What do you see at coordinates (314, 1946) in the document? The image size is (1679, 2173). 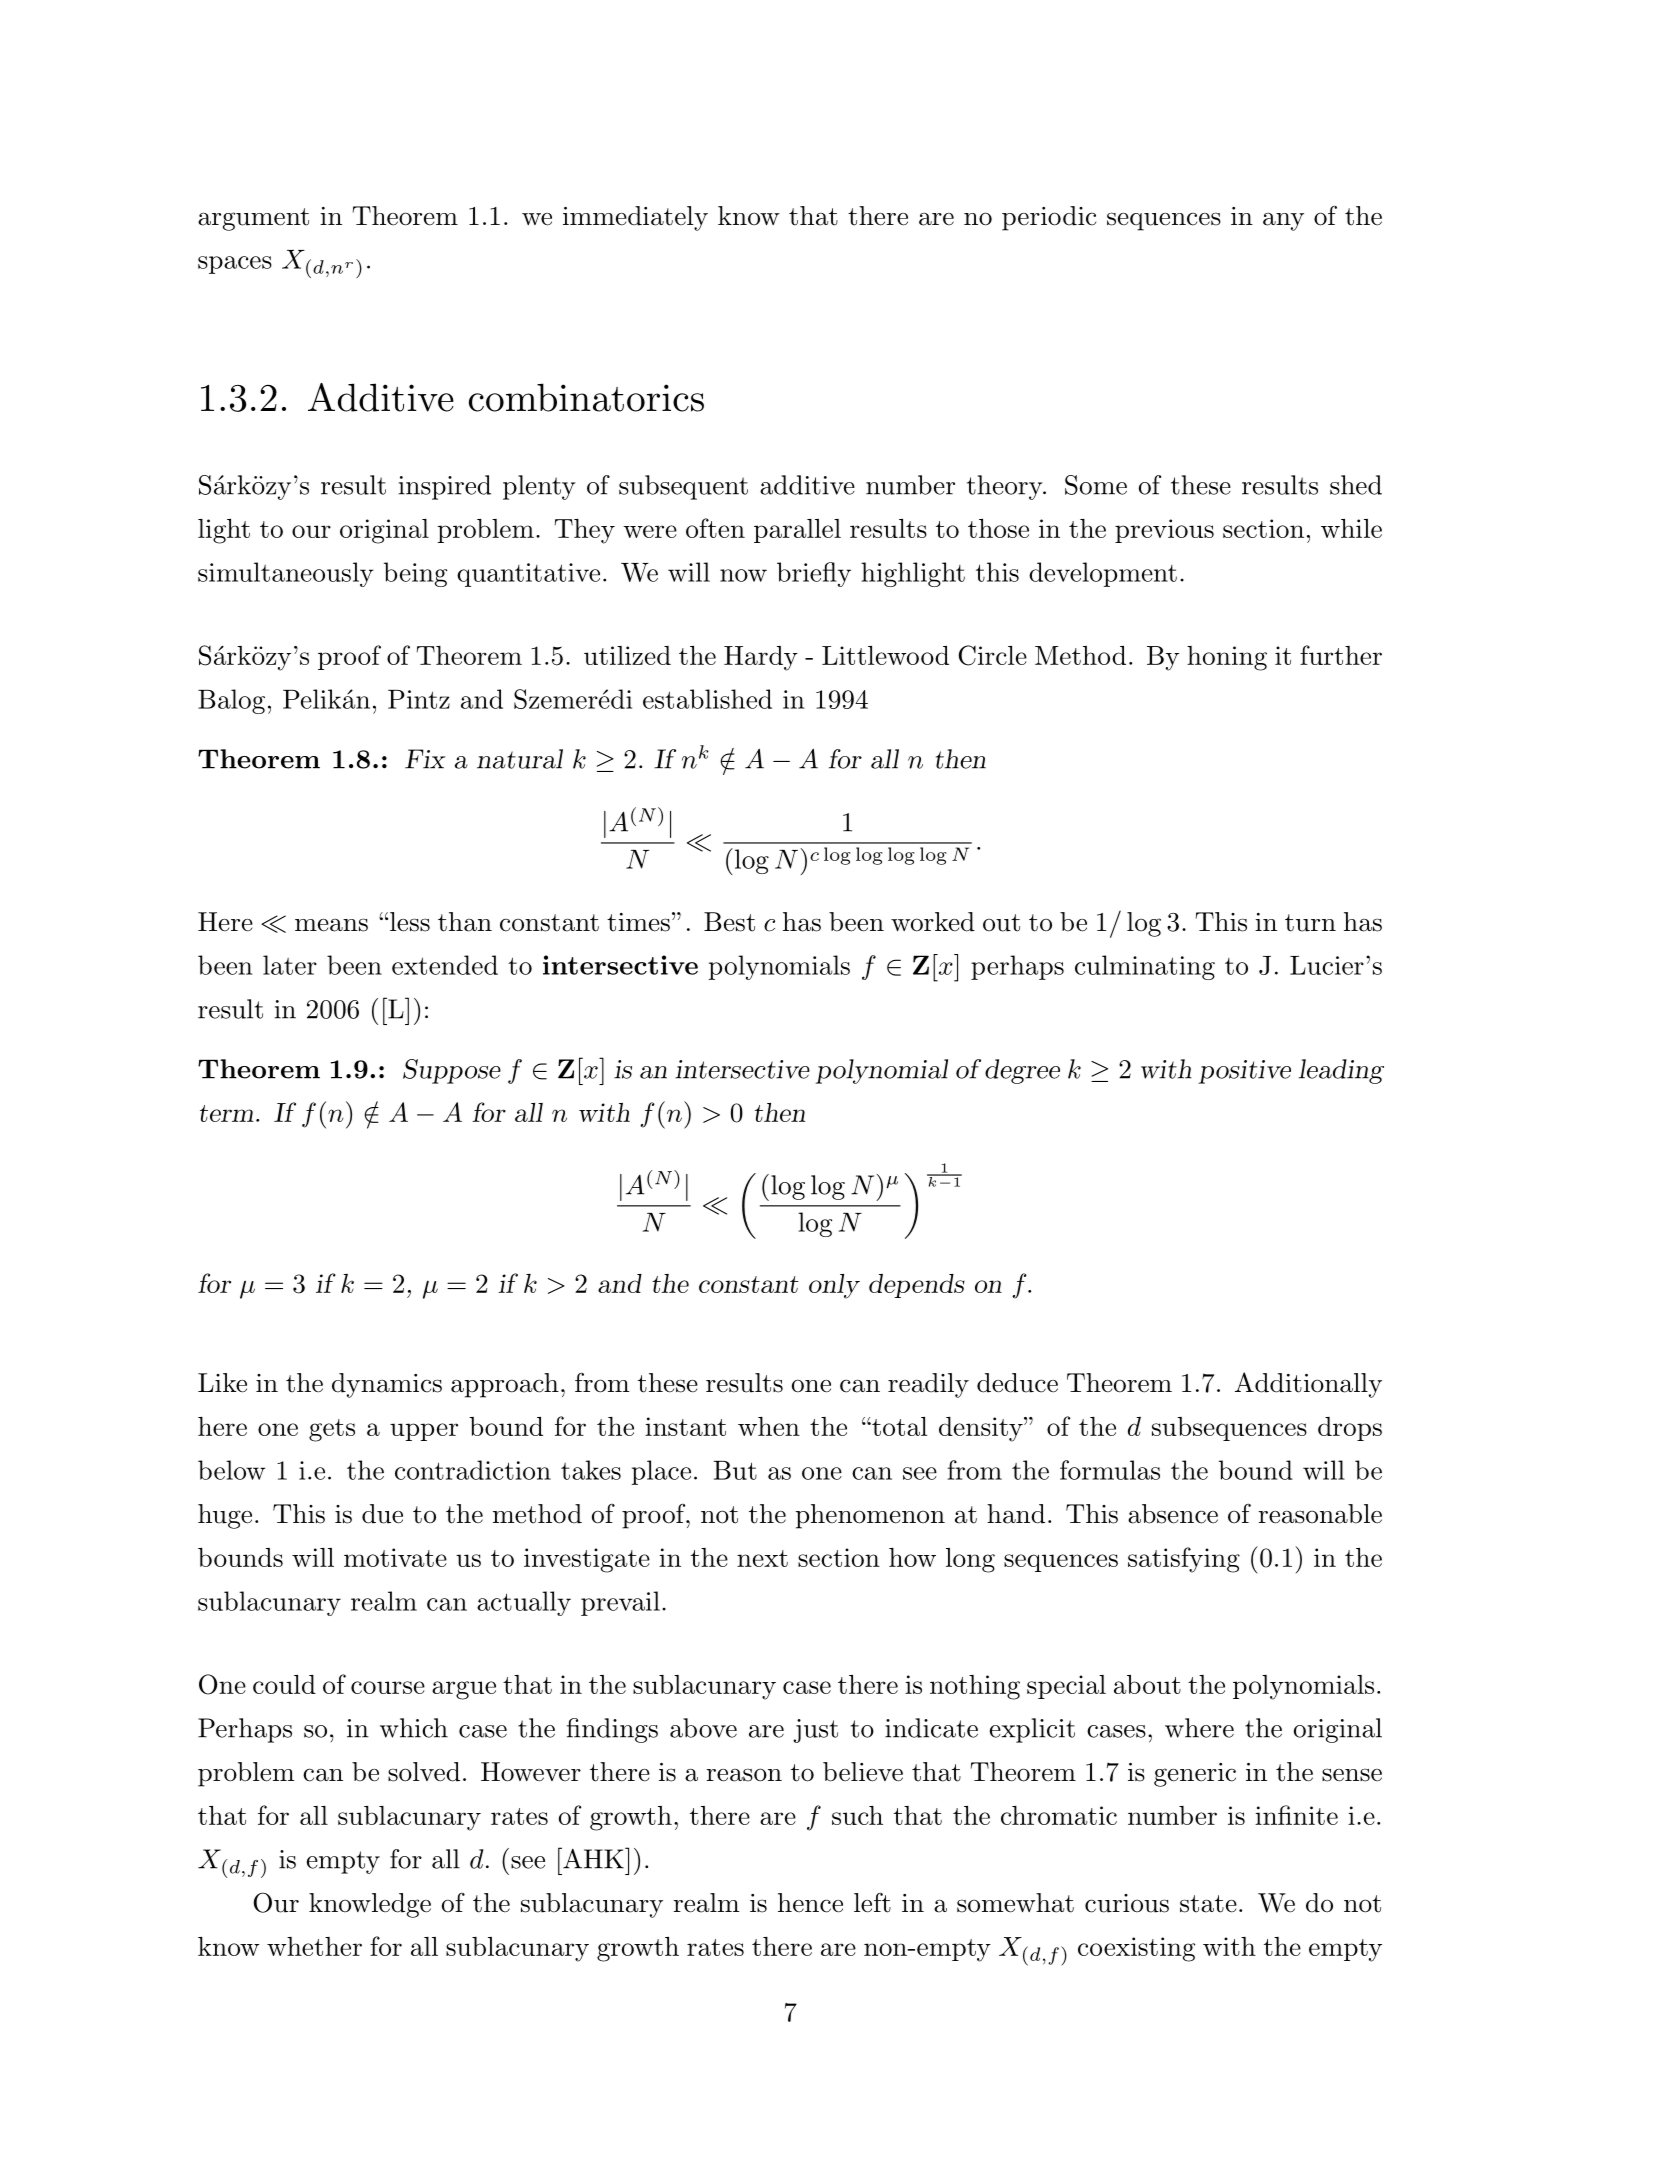 I see `whether` at bounding box center [314, 1946].
